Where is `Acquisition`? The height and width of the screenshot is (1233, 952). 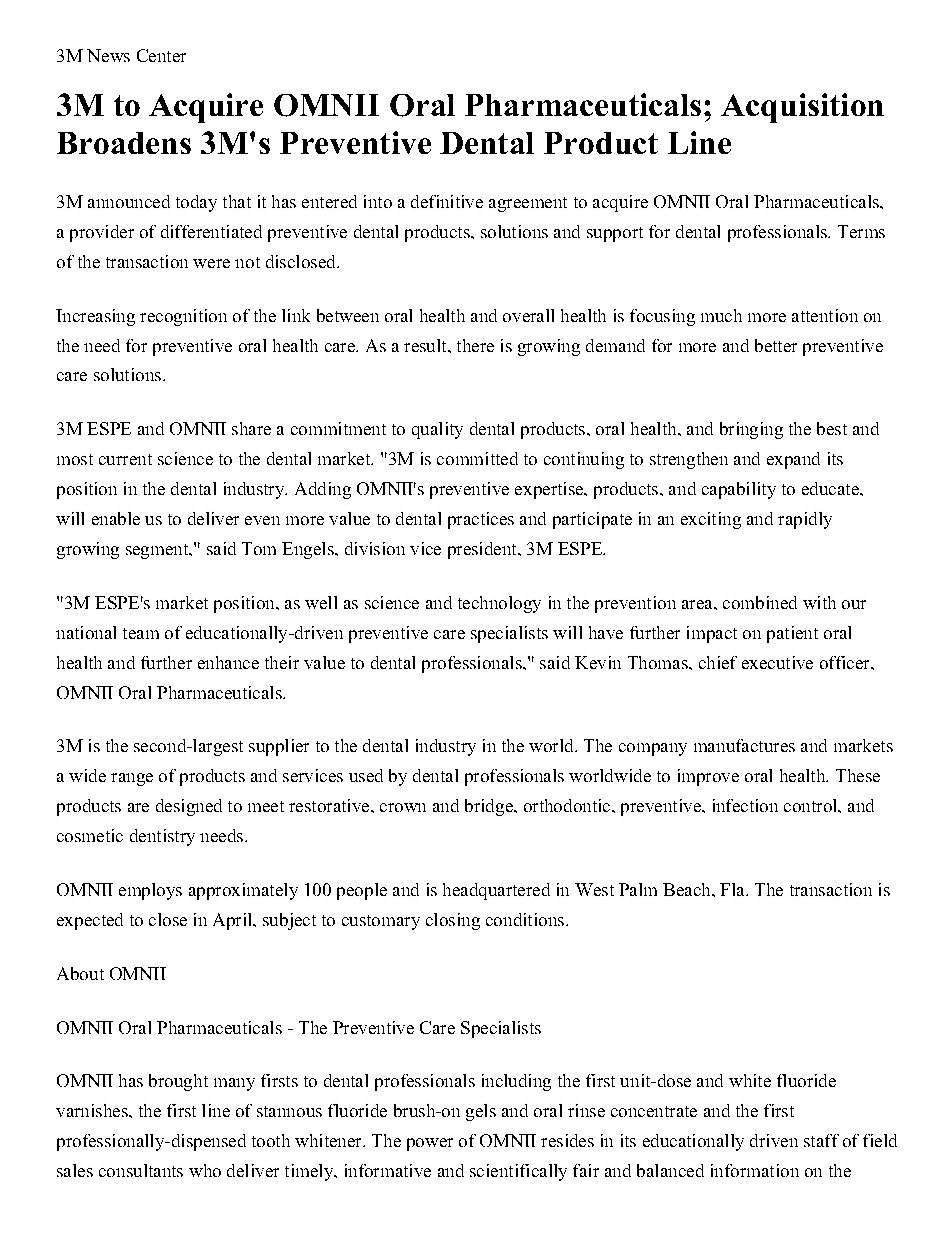
Acquisition is located at coordinates (802, 108).
